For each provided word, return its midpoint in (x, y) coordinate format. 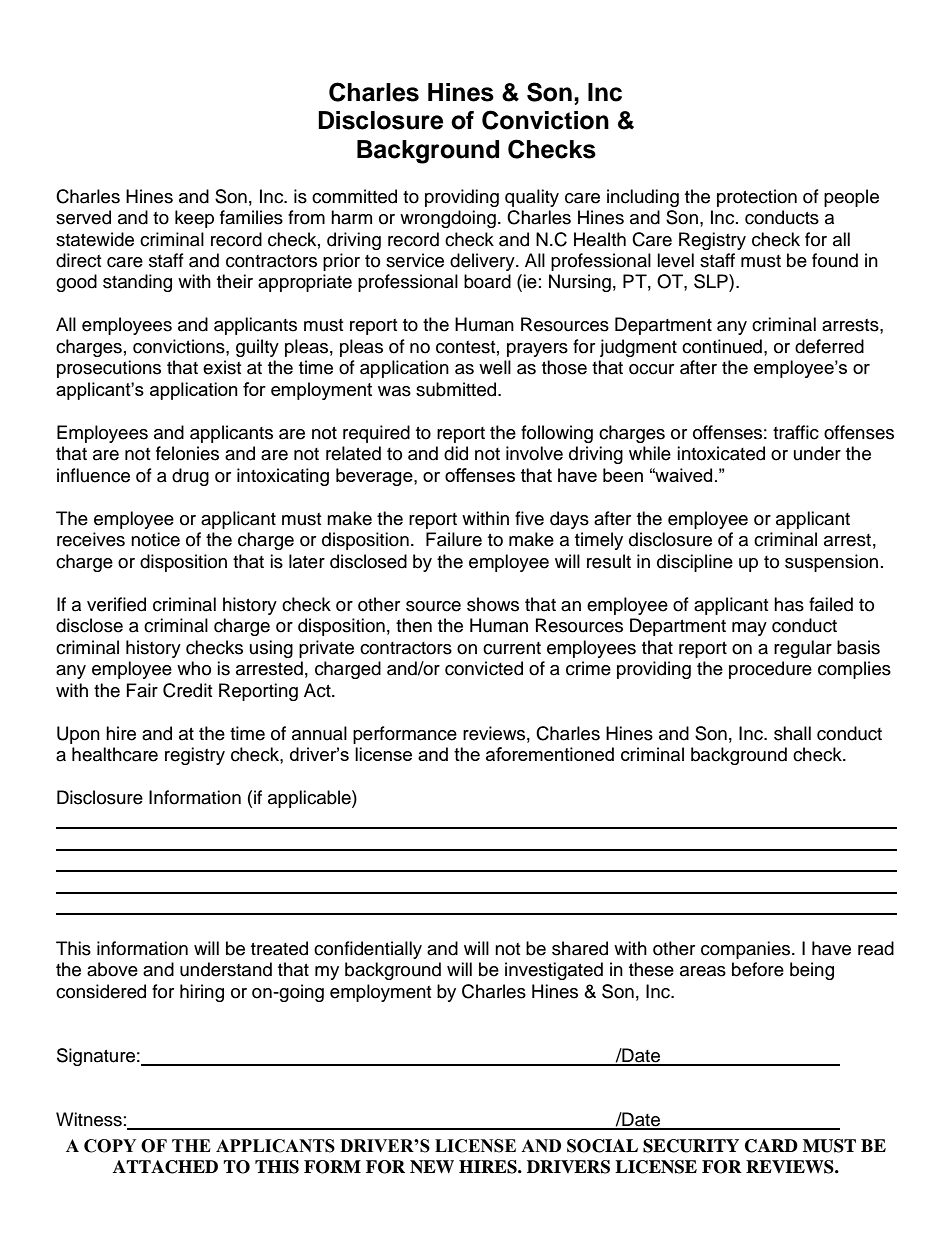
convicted (484, 668)
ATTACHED (165, 1167)
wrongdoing (448, 219)
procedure (770, 670)
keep (194, 219)
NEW (432, 1167)
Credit (187, 690)
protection (757, 198)
